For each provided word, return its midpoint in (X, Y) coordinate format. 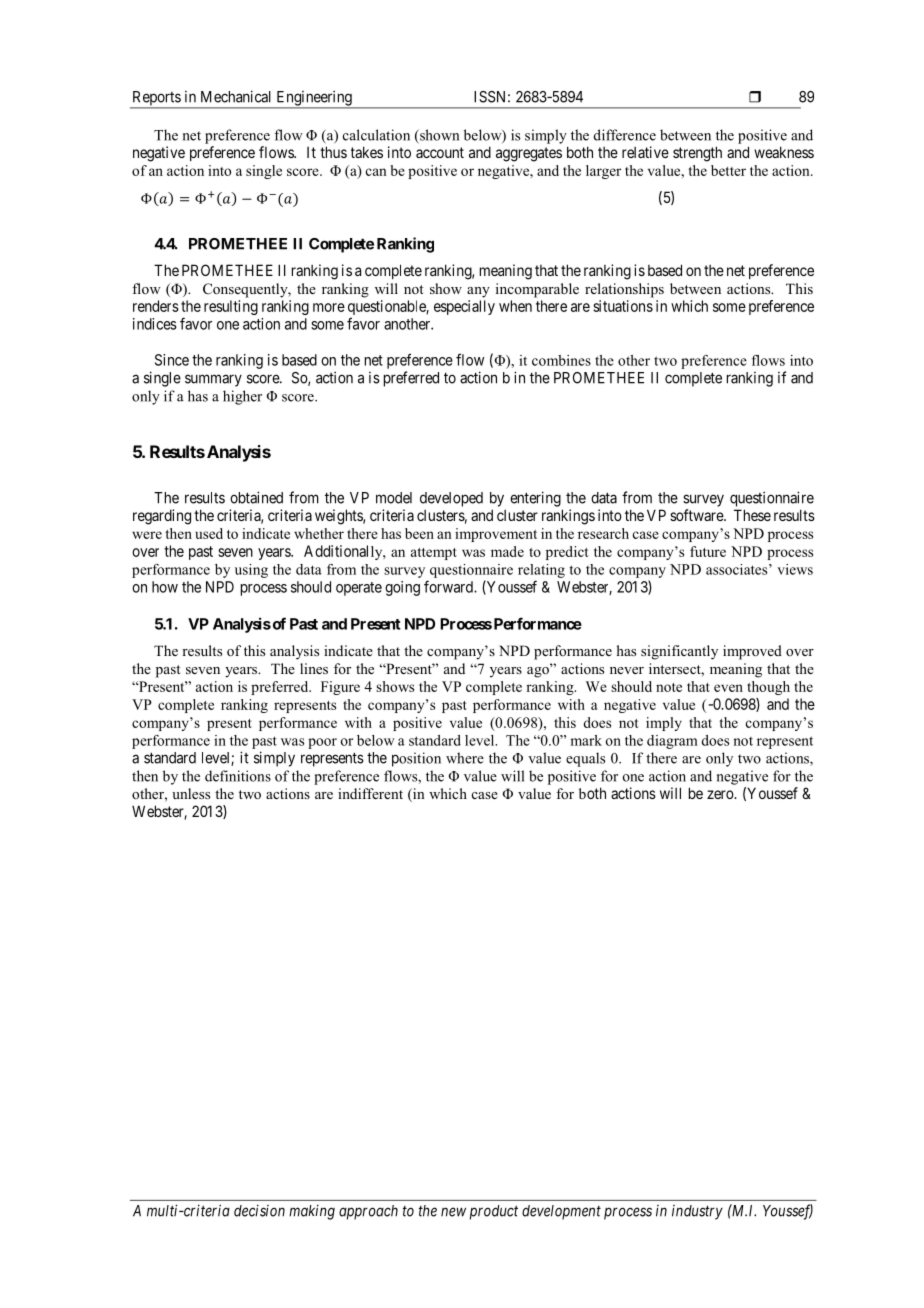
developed (451, 499)
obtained (256, 497)
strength (697, 154)
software (697, 515)
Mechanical (236, 96)
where (465, 758)
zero (721, 794)
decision (259, 1210)
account (440, 152)
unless (191, 793)
